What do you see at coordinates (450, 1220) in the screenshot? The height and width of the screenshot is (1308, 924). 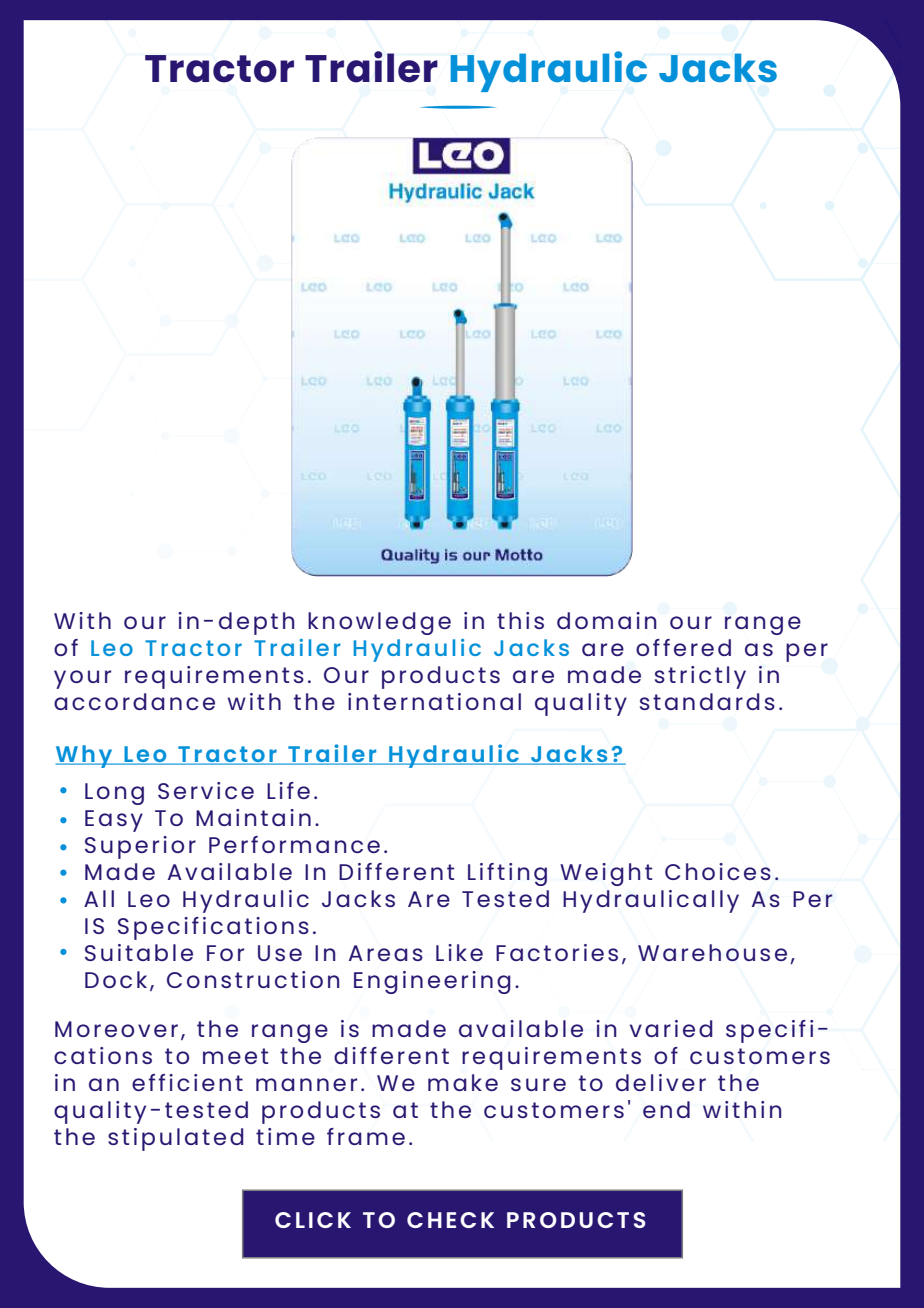 I see `CHECK` at bounding box center [450, 1220].
